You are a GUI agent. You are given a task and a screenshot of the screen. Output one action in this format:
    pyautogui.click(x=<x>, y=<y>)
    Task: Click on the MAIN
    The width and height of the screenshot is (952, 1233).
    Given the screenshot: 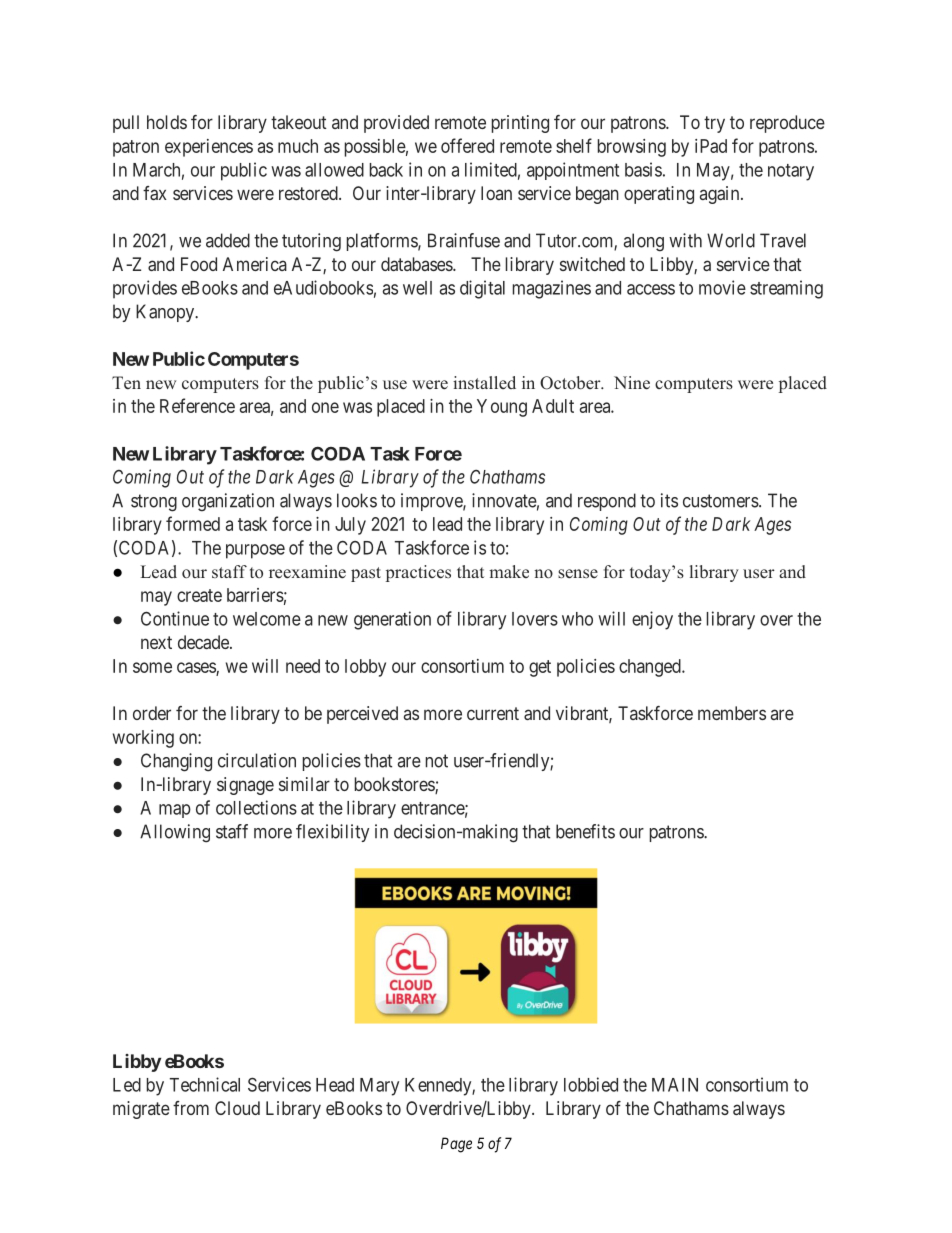 What is the action you would take?
    pyautogui.click(x=675, y=1085)
